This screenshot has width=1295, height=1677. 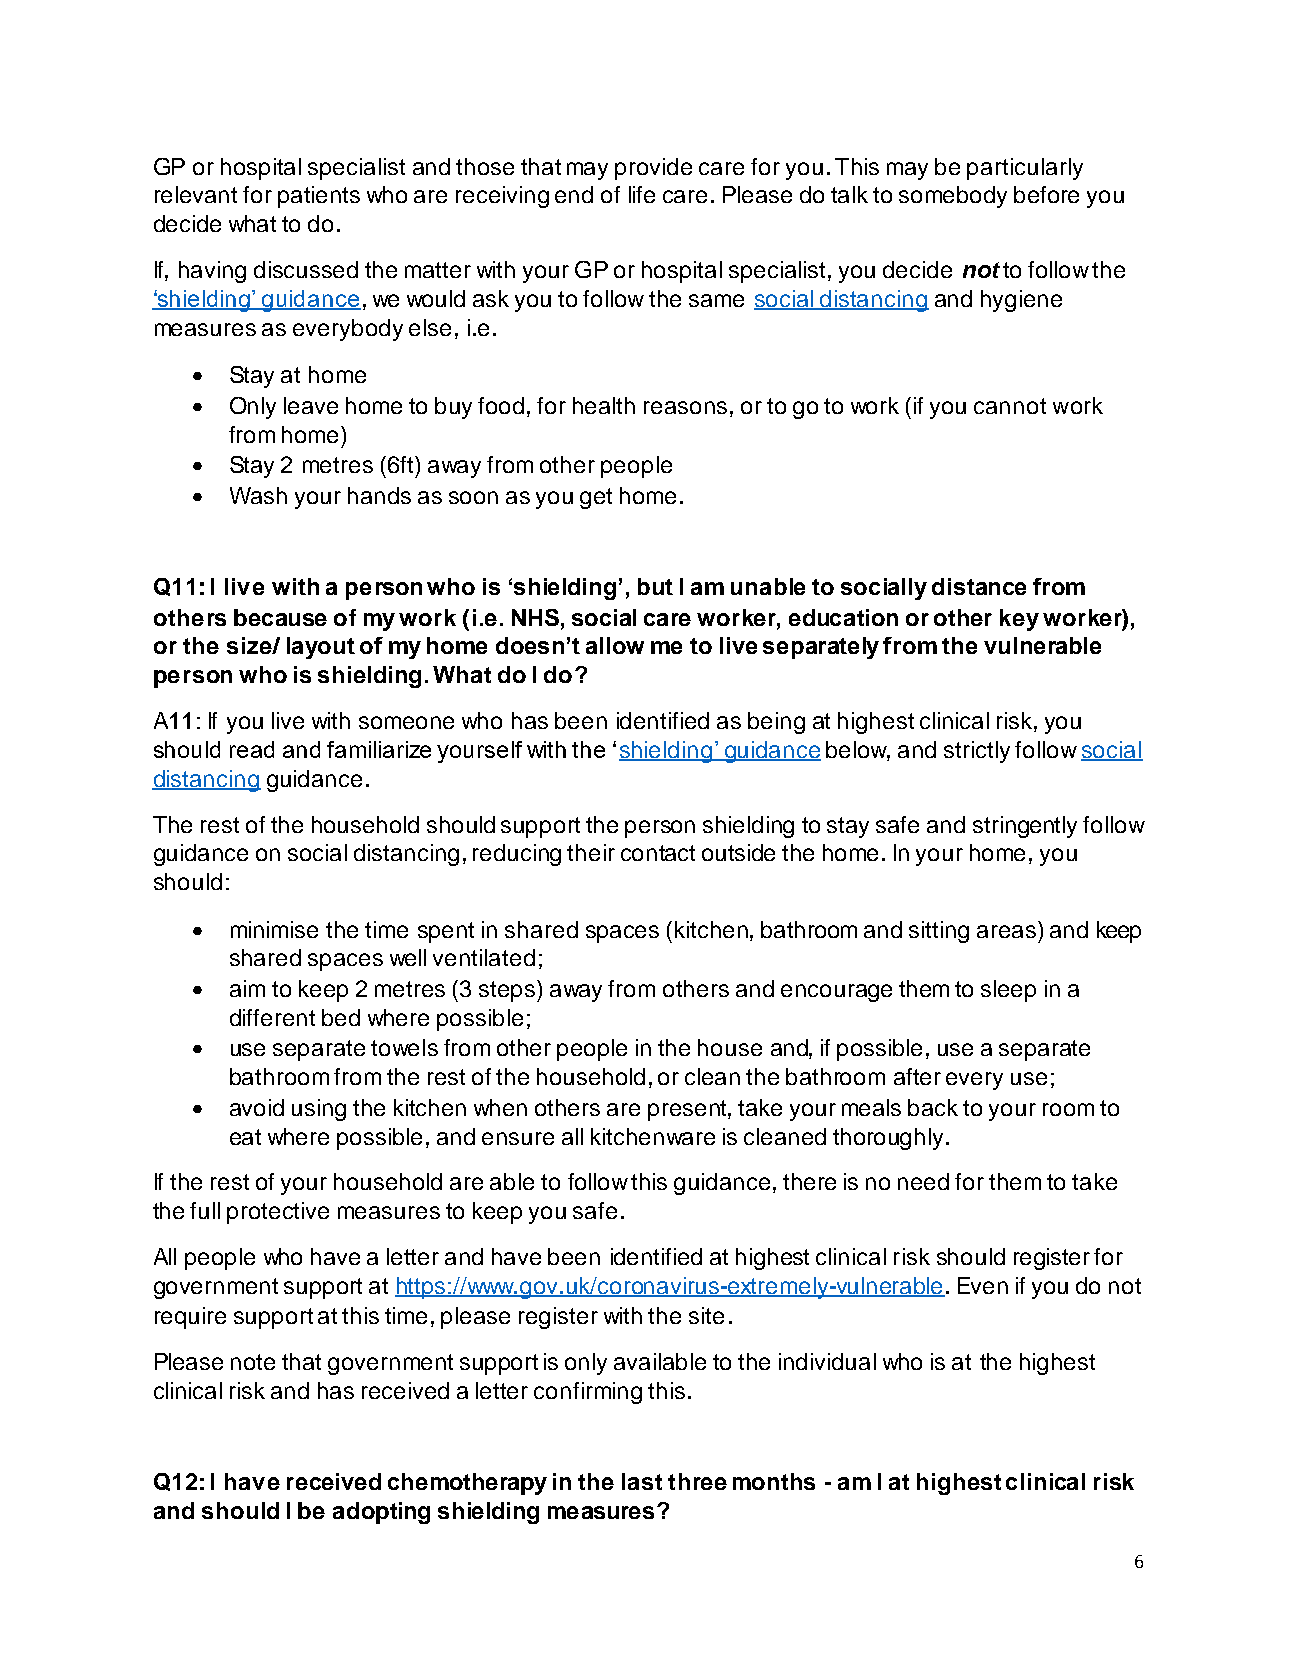 I want to click on adopting, so click(x=381, y=1513).
